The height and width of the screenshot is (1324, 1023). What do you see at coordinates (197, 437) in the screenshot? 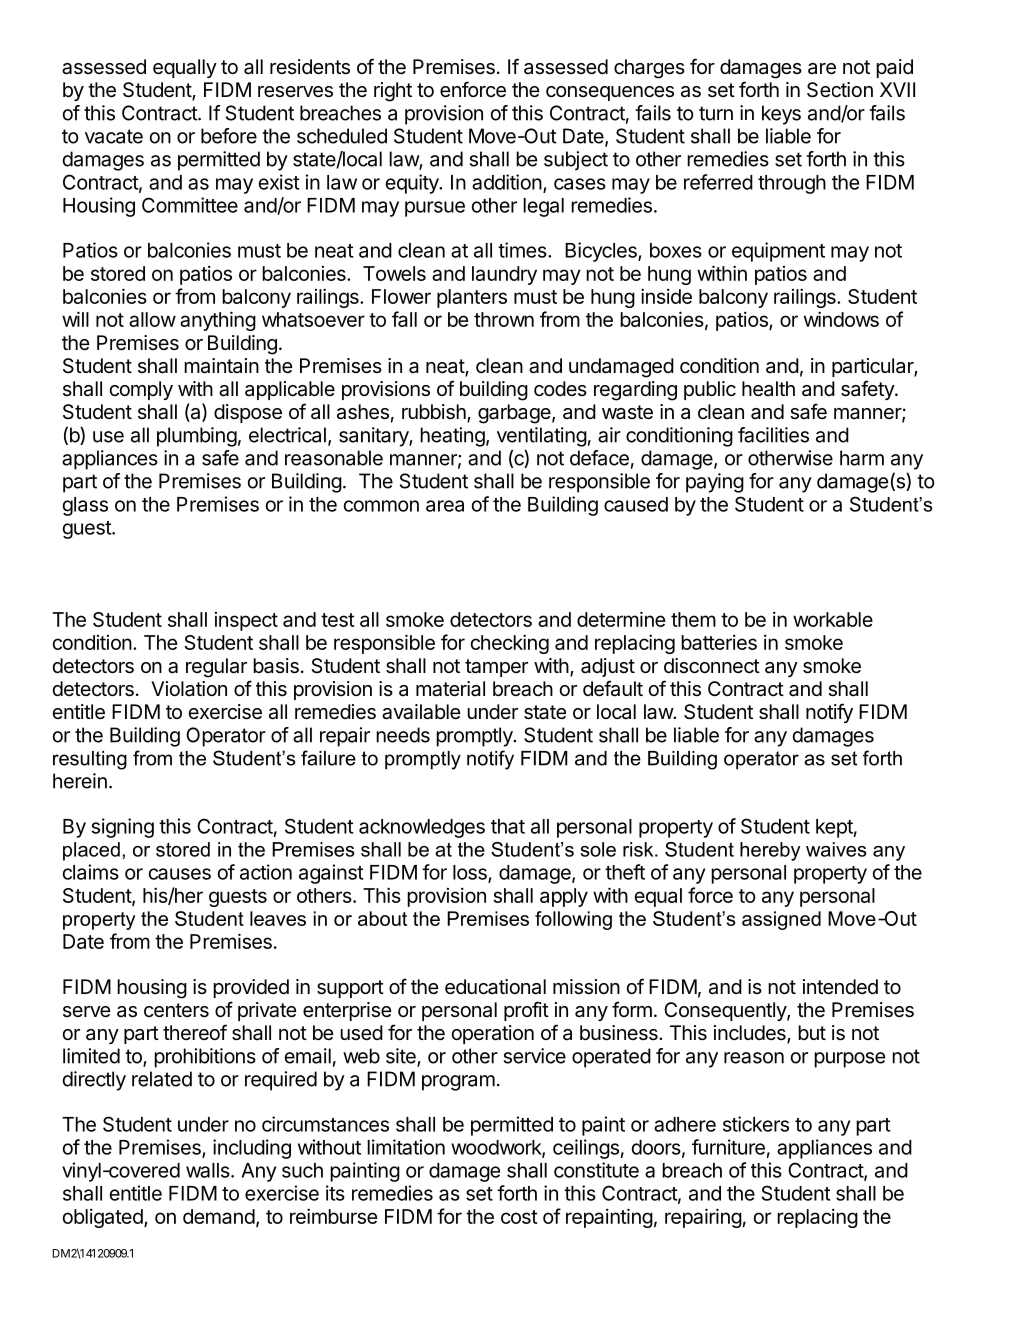
I see `plumbing` at bounding box center [197, 437].
